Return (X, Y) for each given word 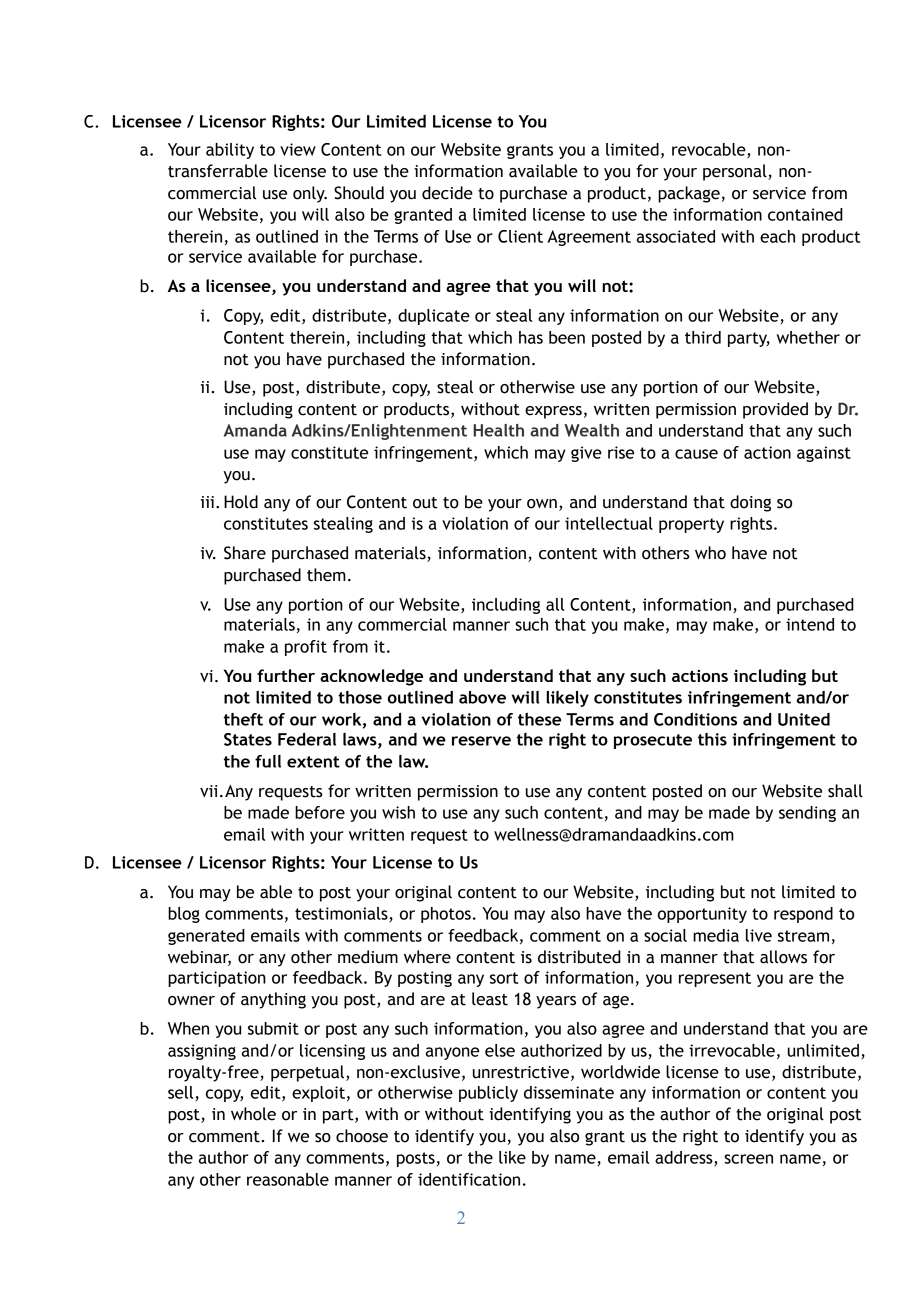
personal (736, 172)
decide (447, 193)
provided (775, 410)
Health (498, 430)
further (286, 675)
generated (206, 937)
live (759, 935)
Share (245, 553)
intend (810, 624)
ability (230, 151)
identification (469, 1179)
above (482, 697)
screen (748, 1159)
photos (446, 915)
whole (253, 1114)
